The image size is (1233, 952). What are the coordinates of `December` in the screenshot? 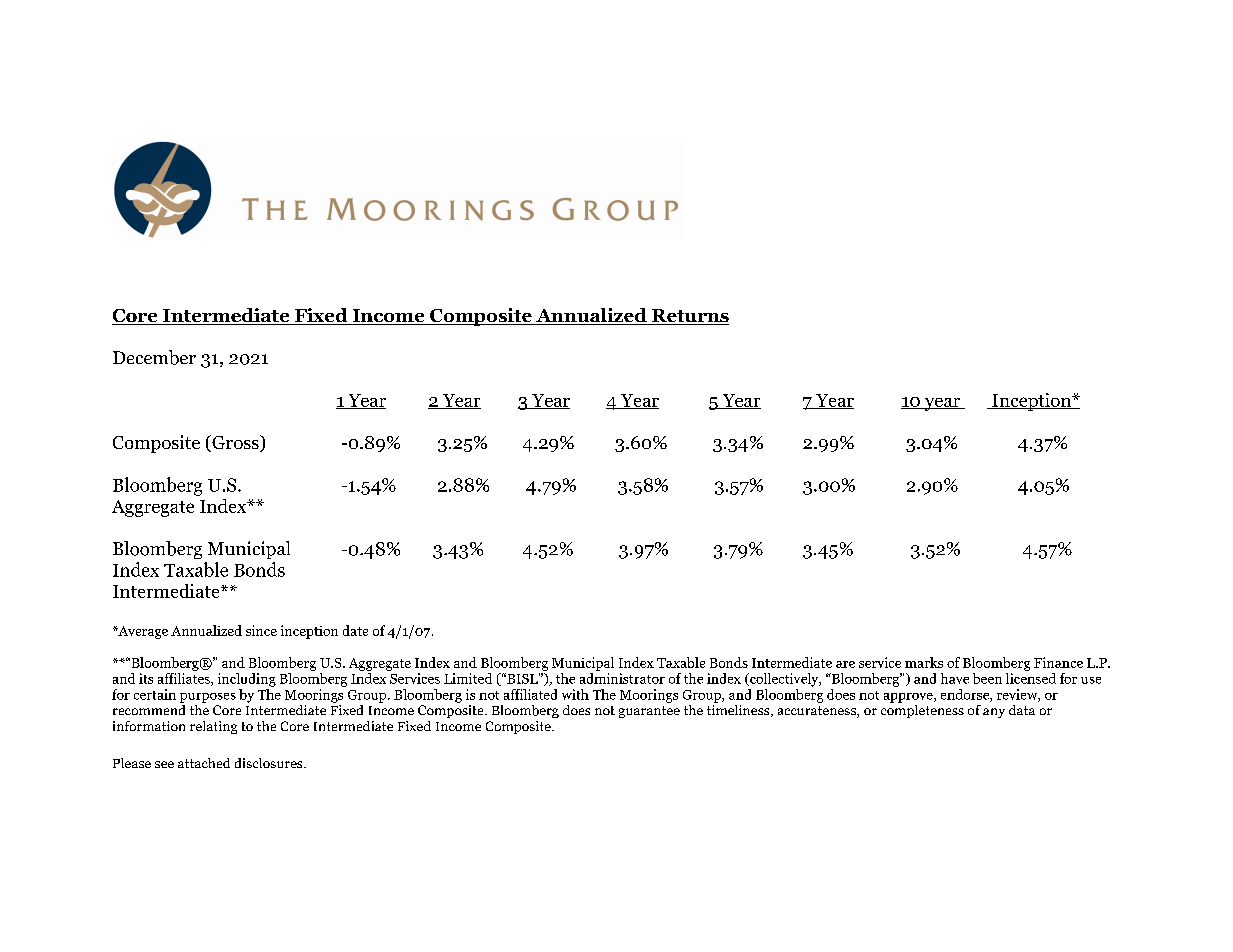 It's located at (154, 357).
